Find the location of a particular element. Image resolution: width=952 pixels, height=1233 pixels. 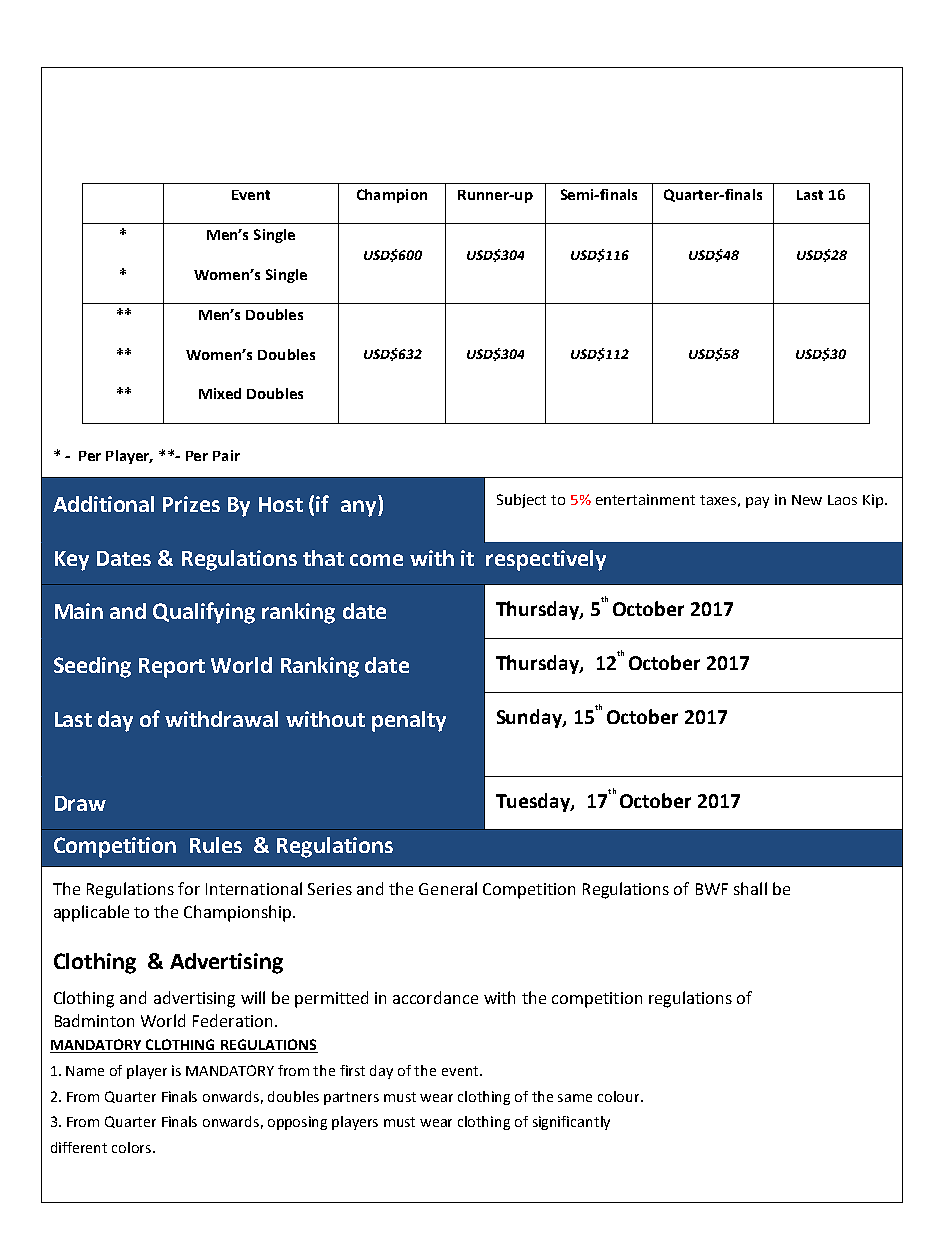

Subject is located at coordinates (521, 501).
